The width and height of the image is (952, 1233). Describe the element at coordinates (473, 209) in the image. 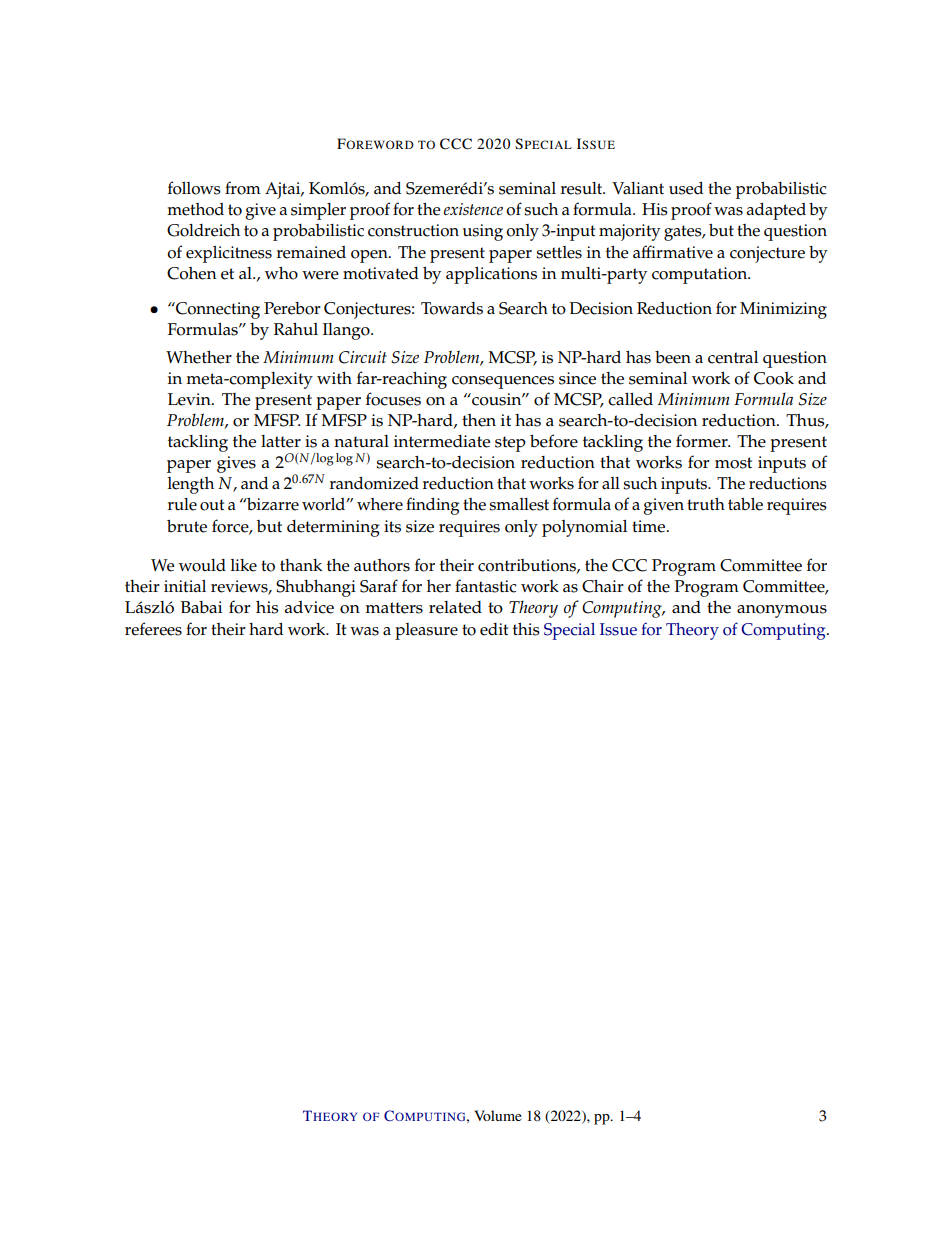

I see `existence` at that location.
